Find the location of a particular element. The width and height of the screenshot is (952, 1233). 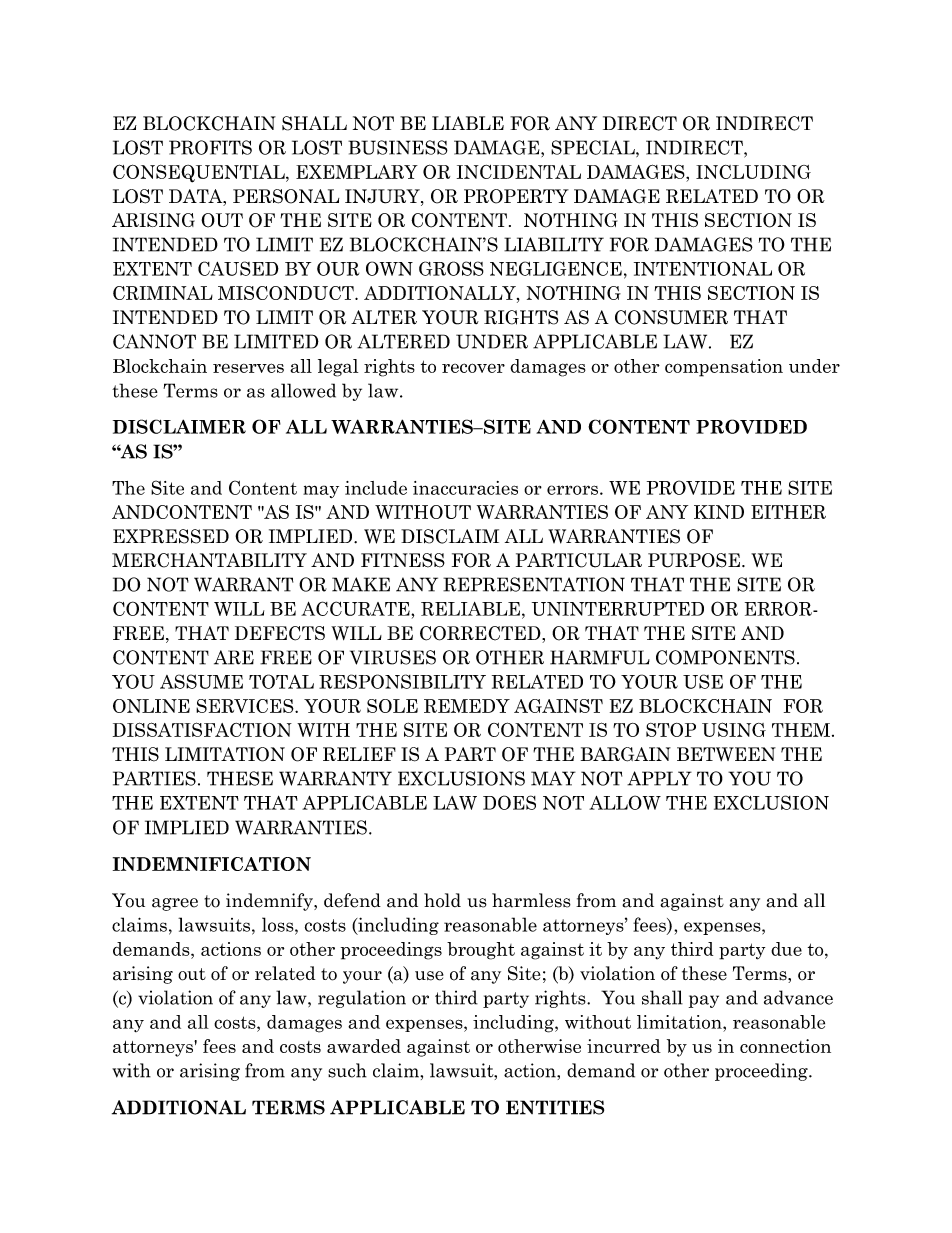

COMPONENTS is located at coordinates (725, 657).
